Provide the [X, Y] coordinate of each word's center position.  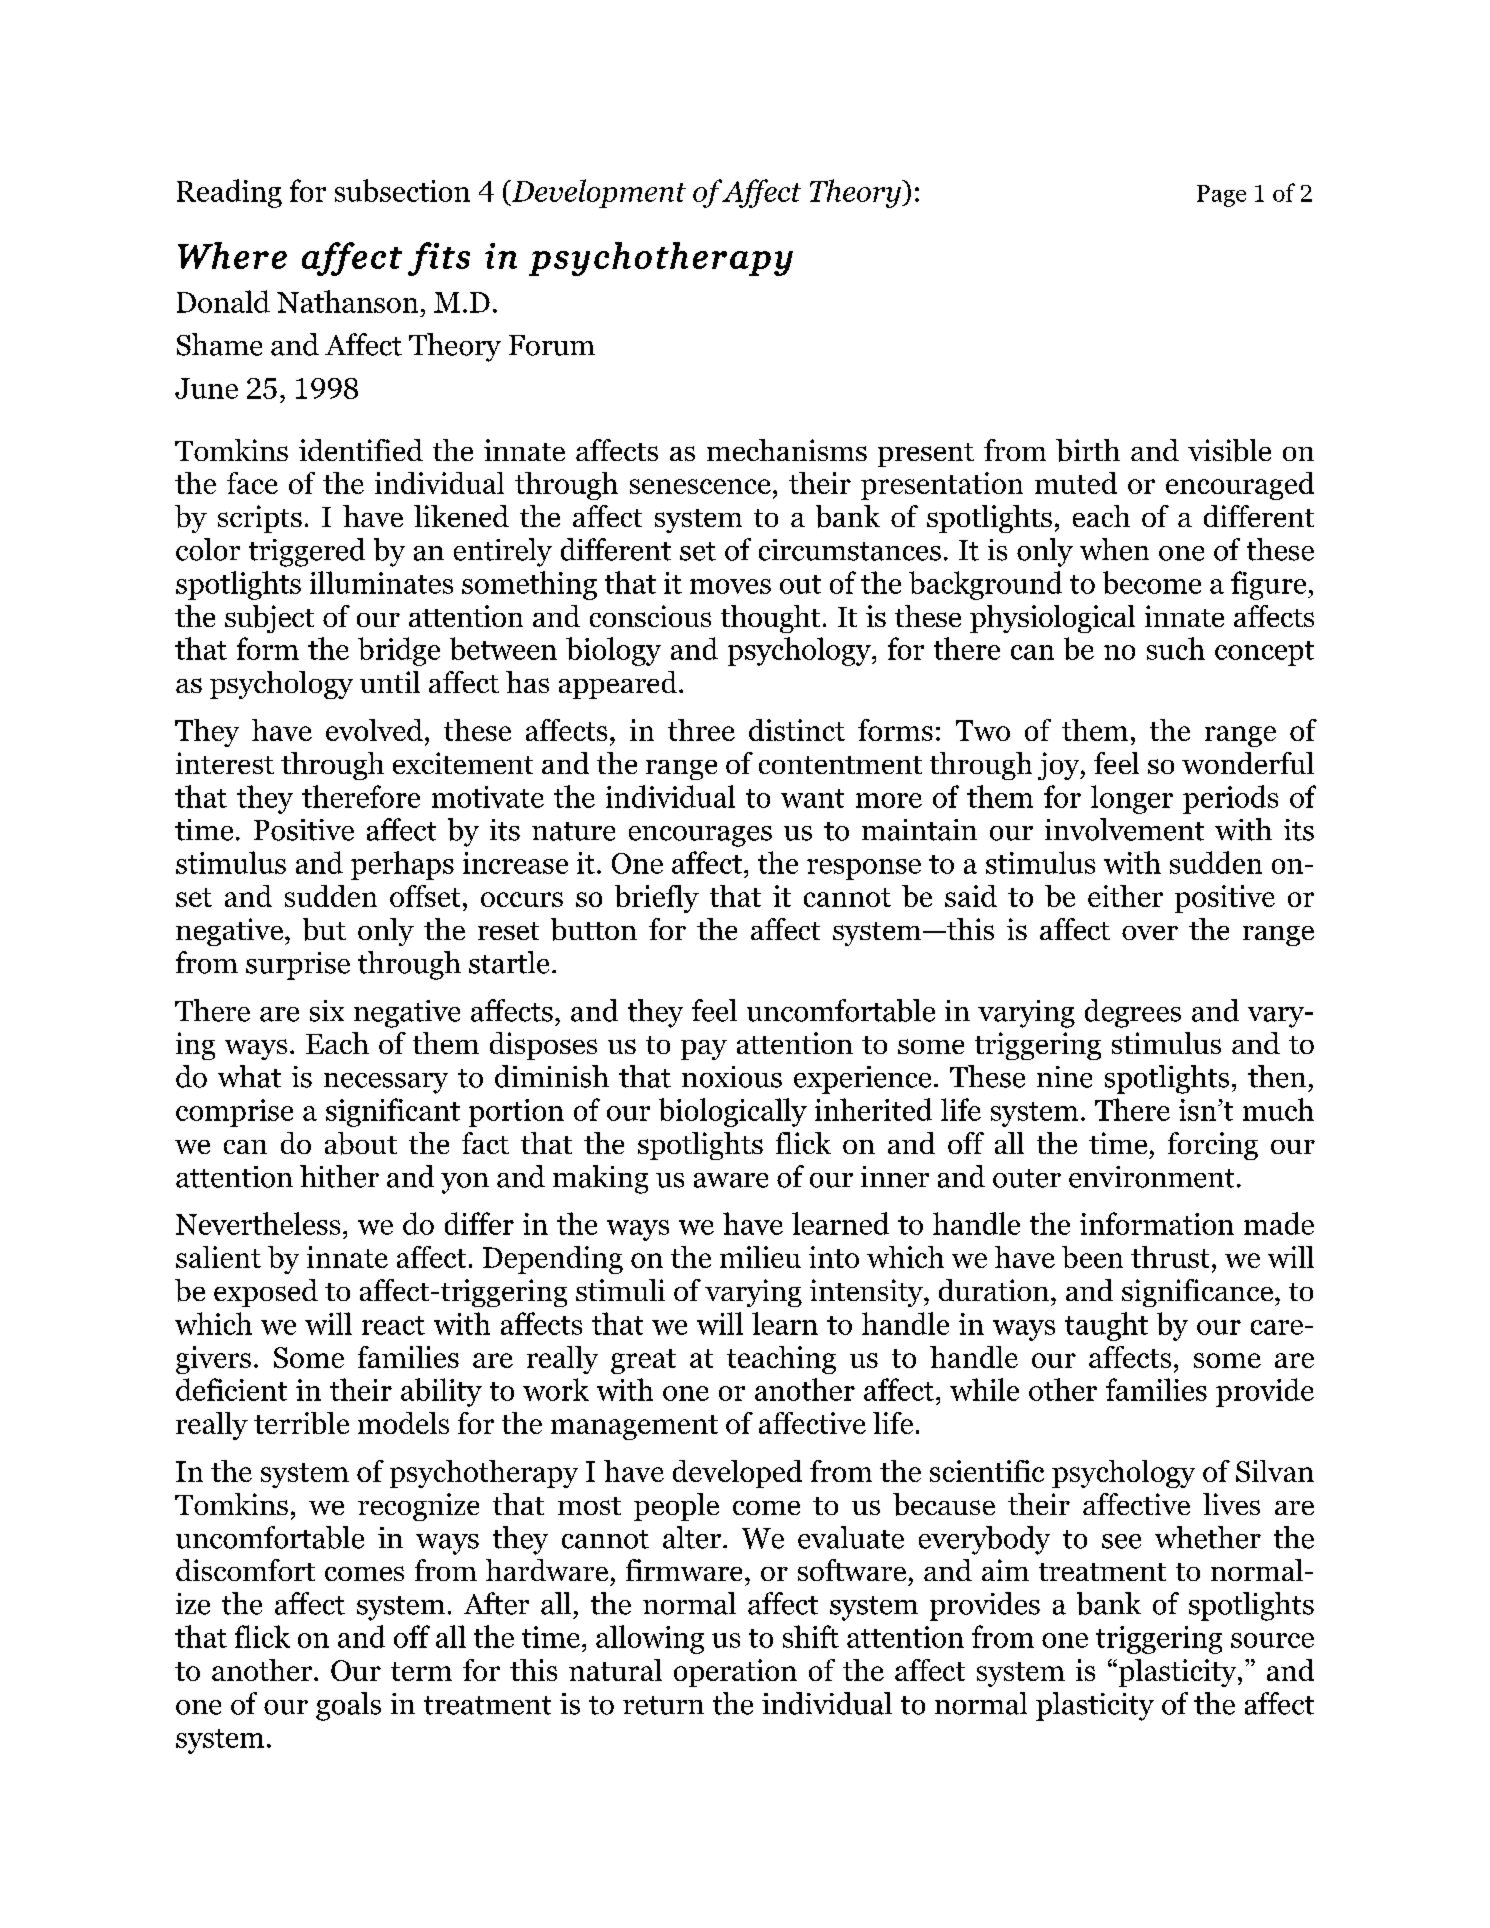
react [393, 1325]
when [1114, 549]
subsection [402, 190]
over [1150, 933]
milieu [760, 1257]
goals [348, 1706]
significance [1197, 1293]
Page [1221, 196]
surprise [298, 966]
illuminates [381, 582]
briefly [657, 899]
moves [730, 586]
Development [597, 193]
